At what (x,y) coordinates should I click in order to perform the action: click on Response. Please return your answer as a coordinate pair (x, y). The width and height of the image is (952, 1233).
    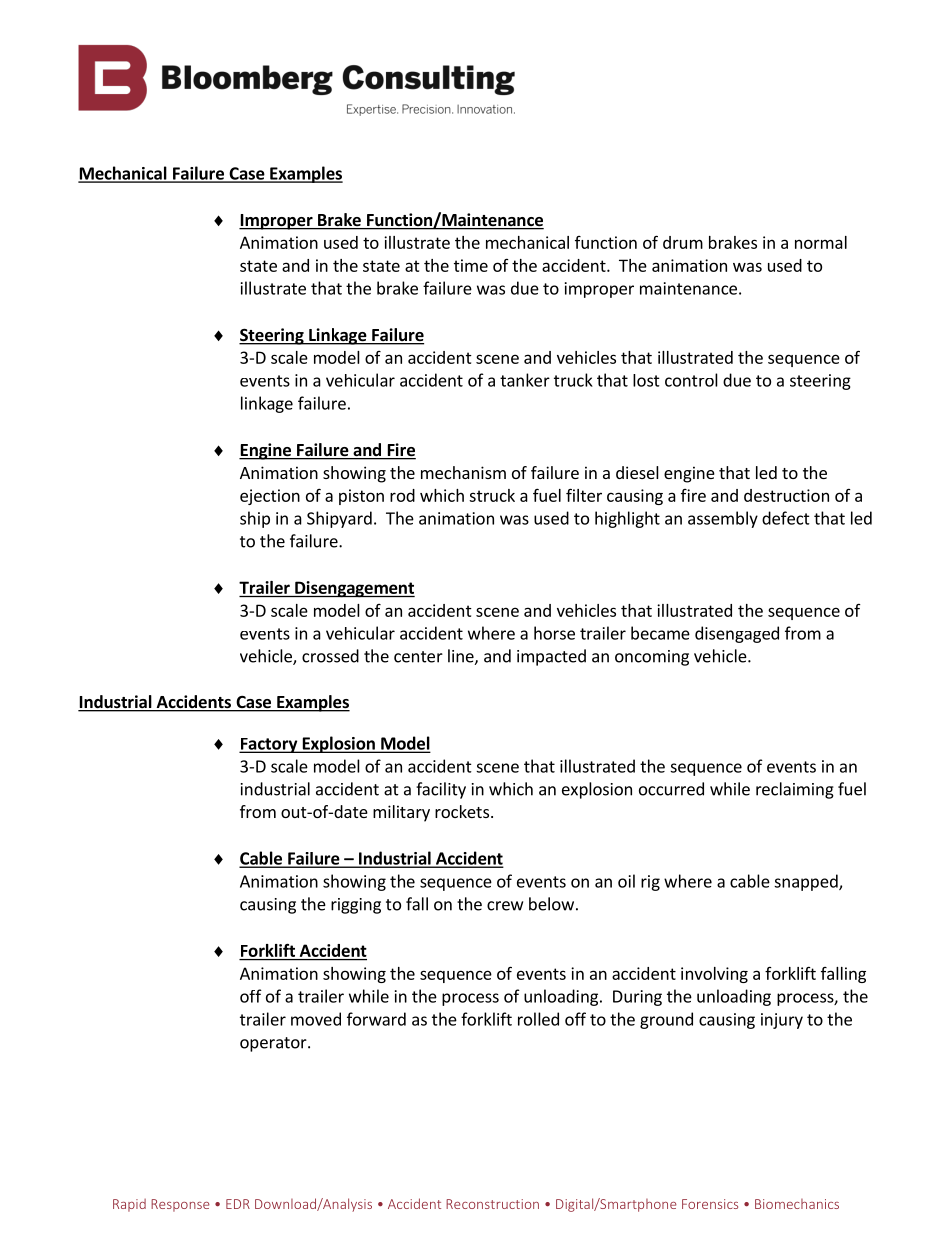
    Looking at the image, I should click on (180, 1205).
